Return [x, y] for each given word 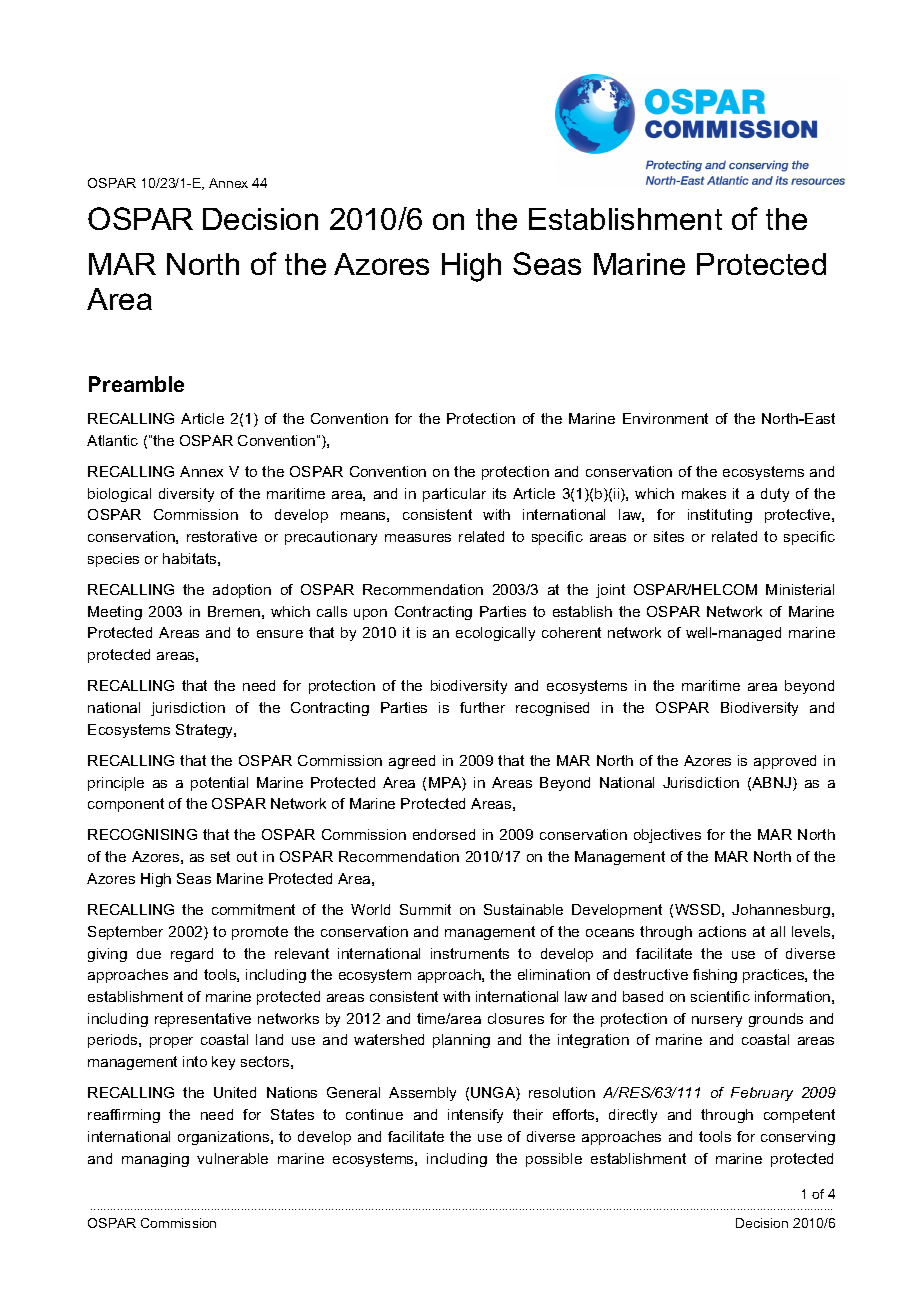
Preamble [136, 384]
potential [219, 784]
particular [454, 495]
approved [785, 762]
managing [155, 1160]
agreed [412, 762]
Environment [665, 418]
